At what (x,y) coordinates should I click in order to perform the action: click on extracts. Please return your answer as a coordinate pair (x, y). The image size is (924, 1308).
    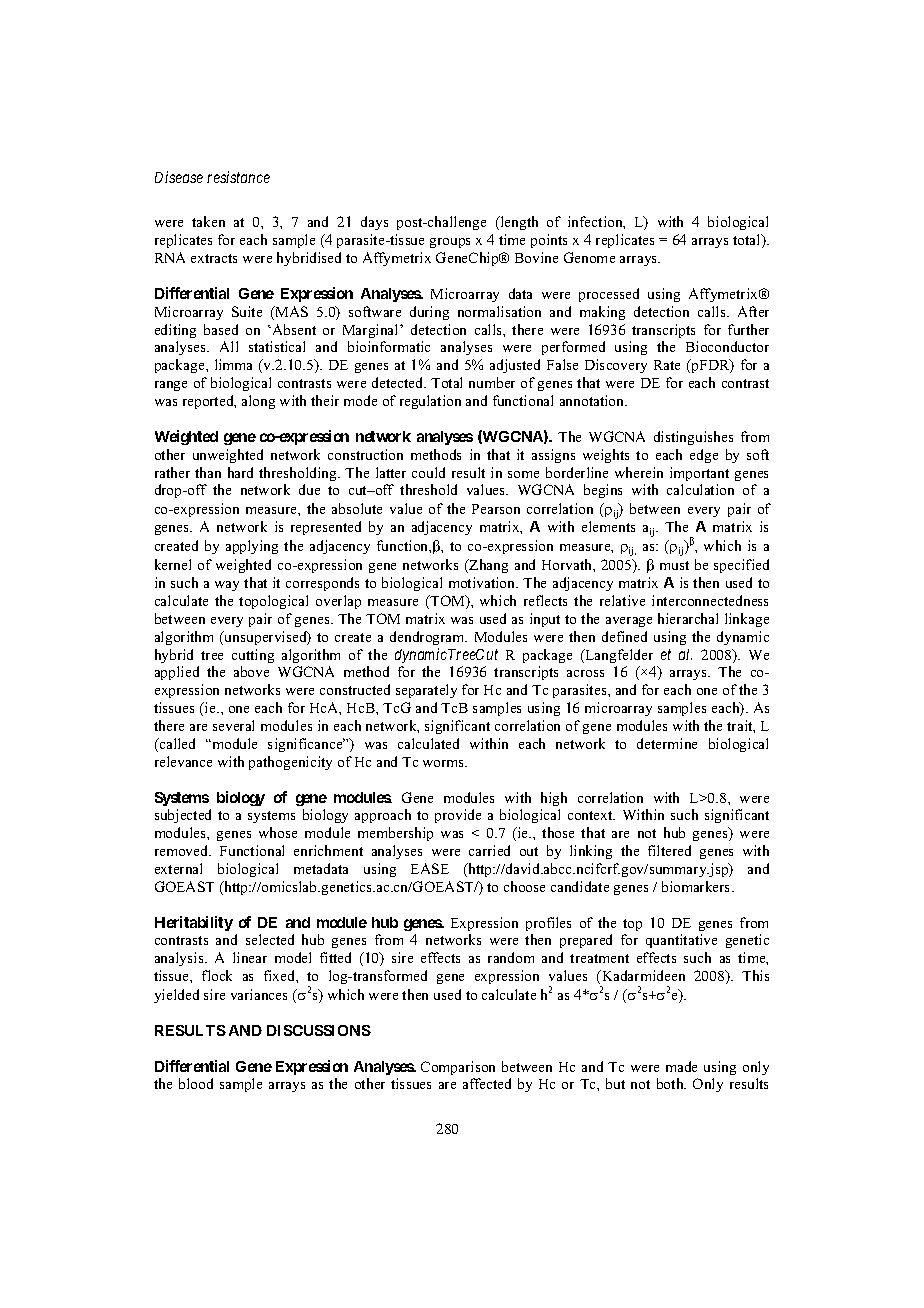
    Looking at the image, I should click on (214, 258).
